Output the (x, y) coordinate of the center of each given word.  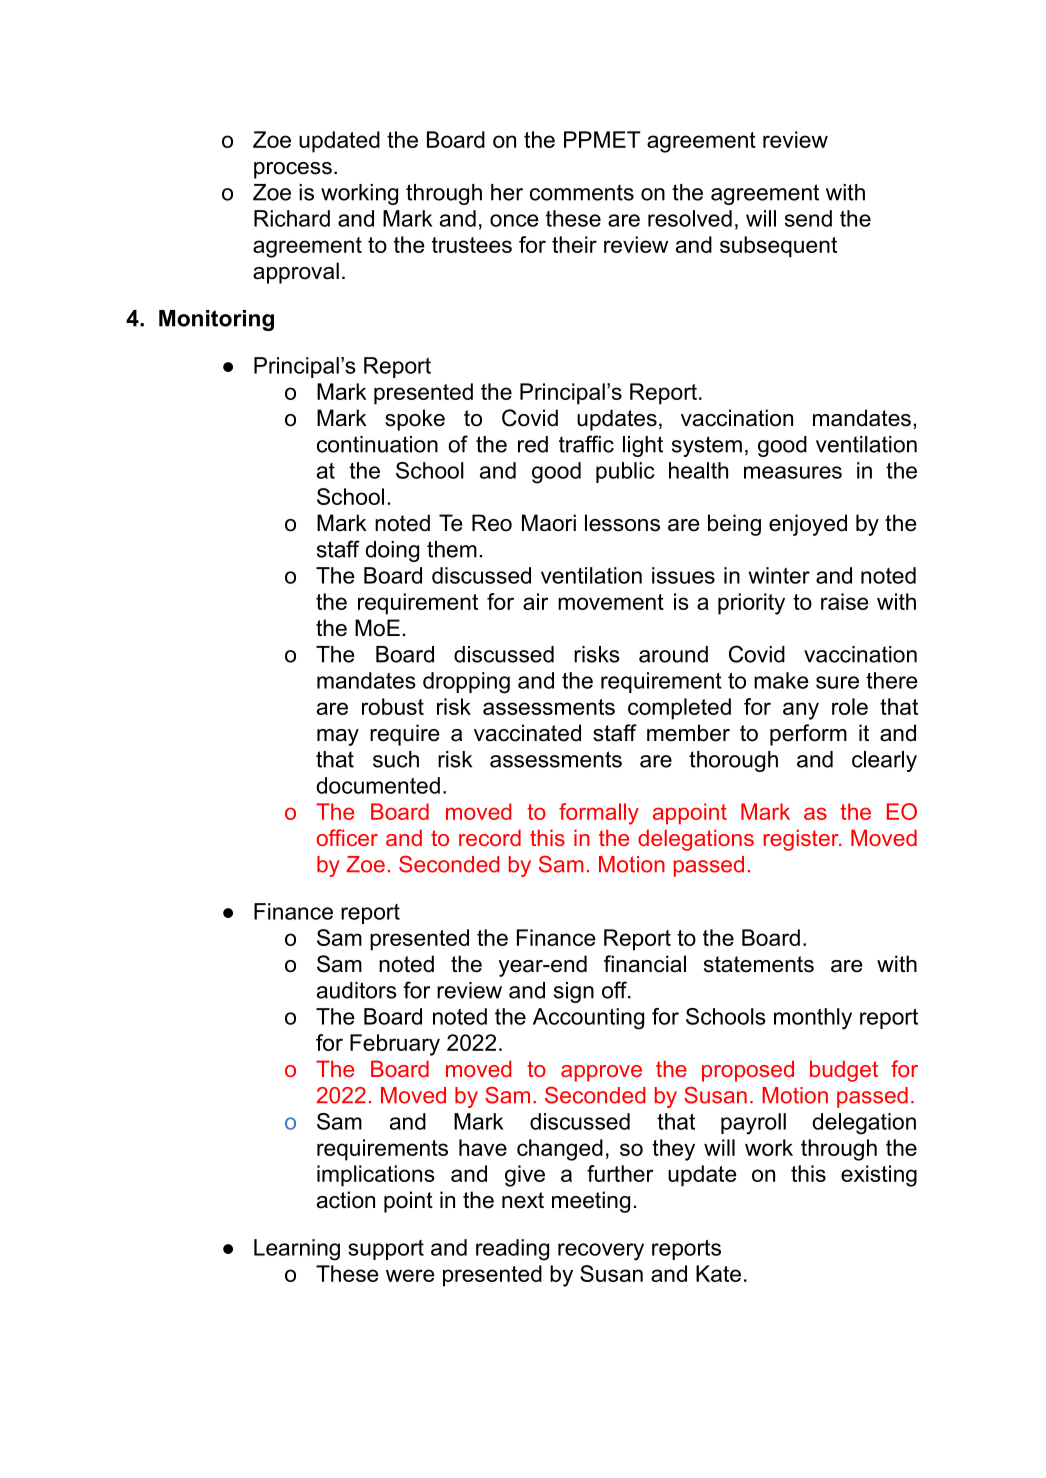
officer (347, 837)
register (802, 840)
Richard (292, 218)
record (490, 837)
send (808, 218)
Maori (549, 523)
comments (582, 192)
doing (392, 551)
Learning (297, 1250)
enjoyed (808, 525)
